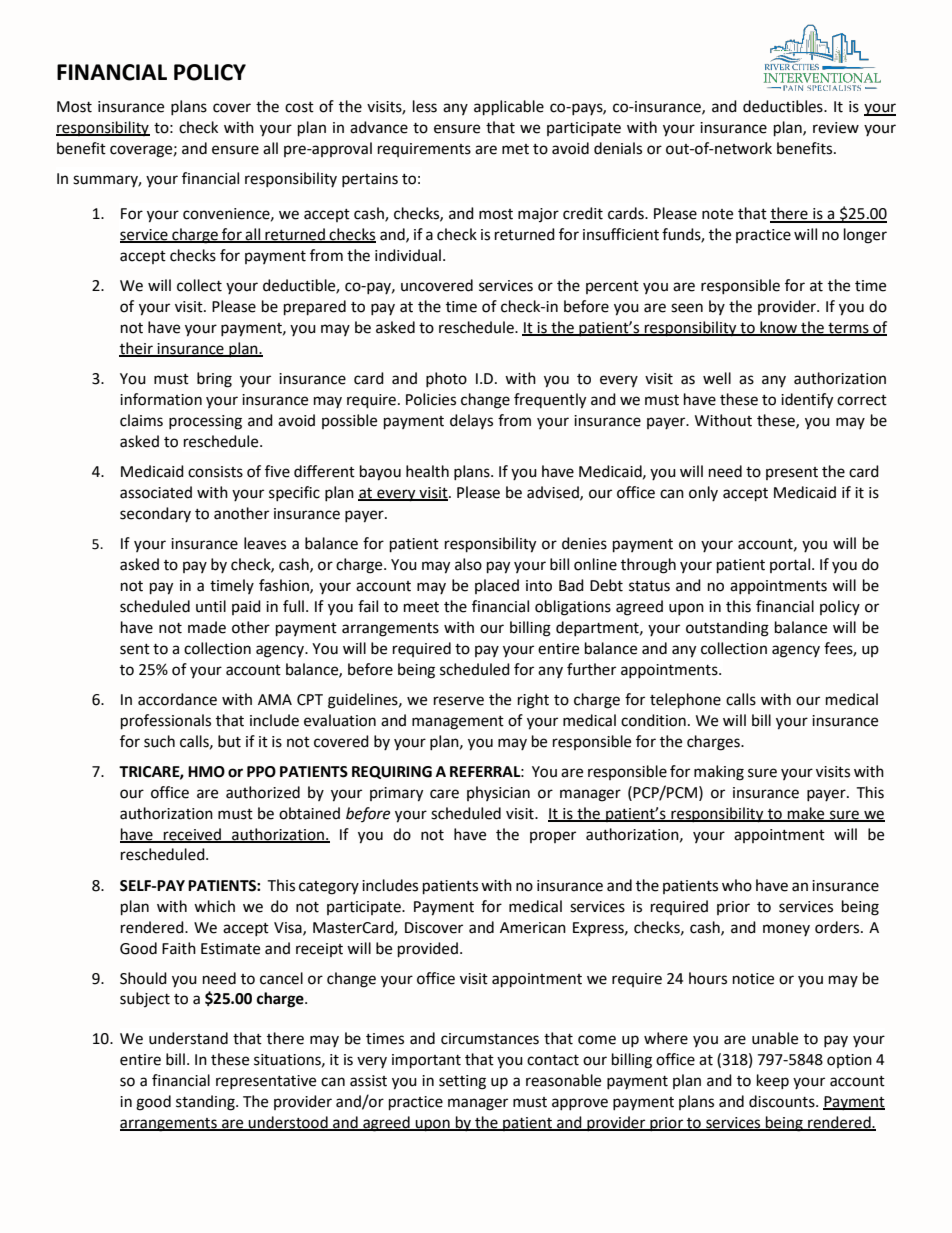 Image resolution: width=952 pixels, height=1233 pixels. What do you see at coordinates (229, 741) in the image?
I see `but` at bounding box center [229, 741].
